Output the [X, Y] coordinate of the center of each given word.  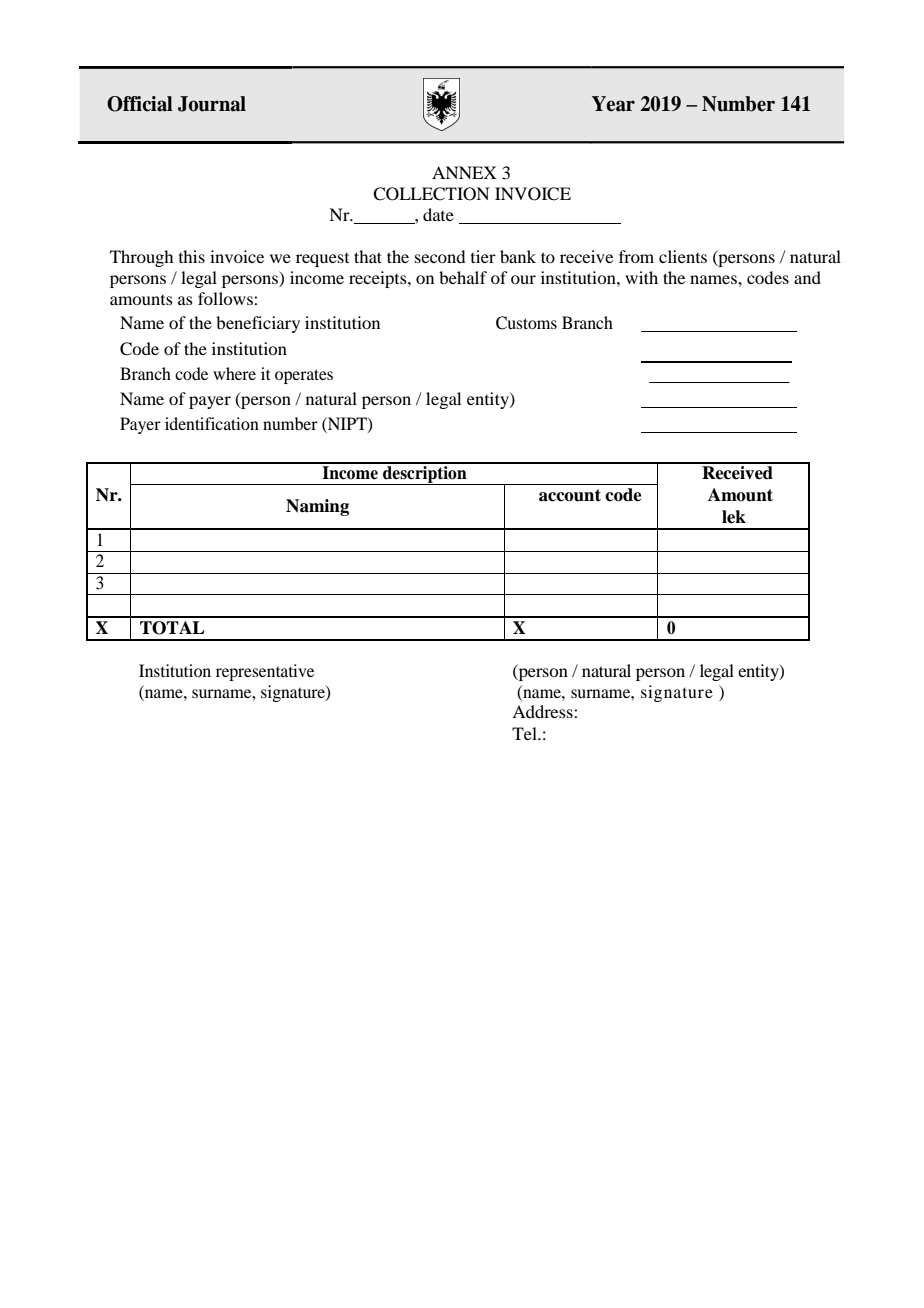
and [807, 277]
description [425, 474]
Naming [317, 507]
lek [734, 517]
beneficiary [258, 324]
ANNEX [464, 172]
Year [613, 104]
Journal [212, 104]
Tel [525, 733]
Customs [526, 323]
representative [265, 672]
